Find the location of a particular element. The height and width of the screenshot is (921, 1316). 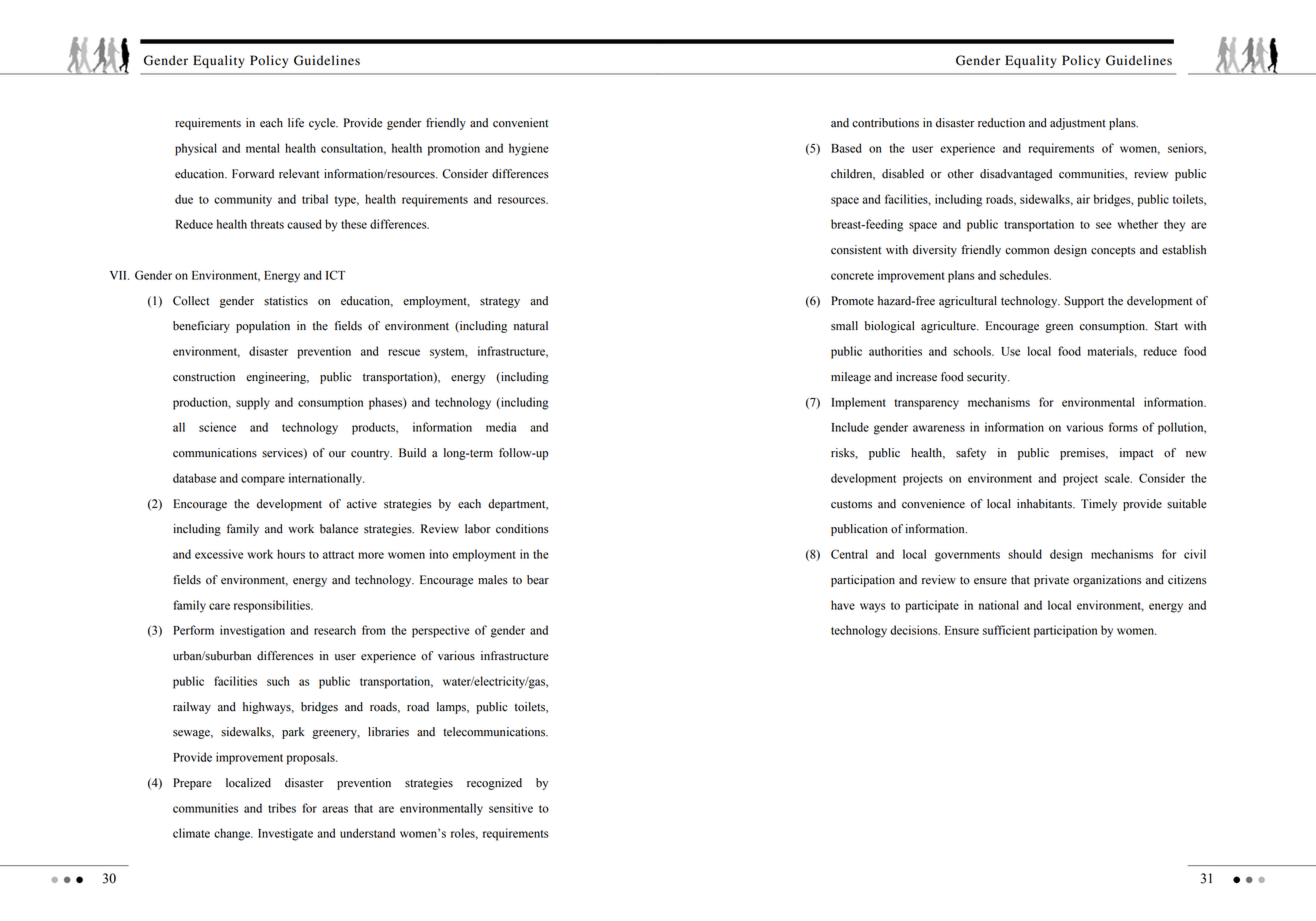

conditions is located at coordinates (522, 529).
